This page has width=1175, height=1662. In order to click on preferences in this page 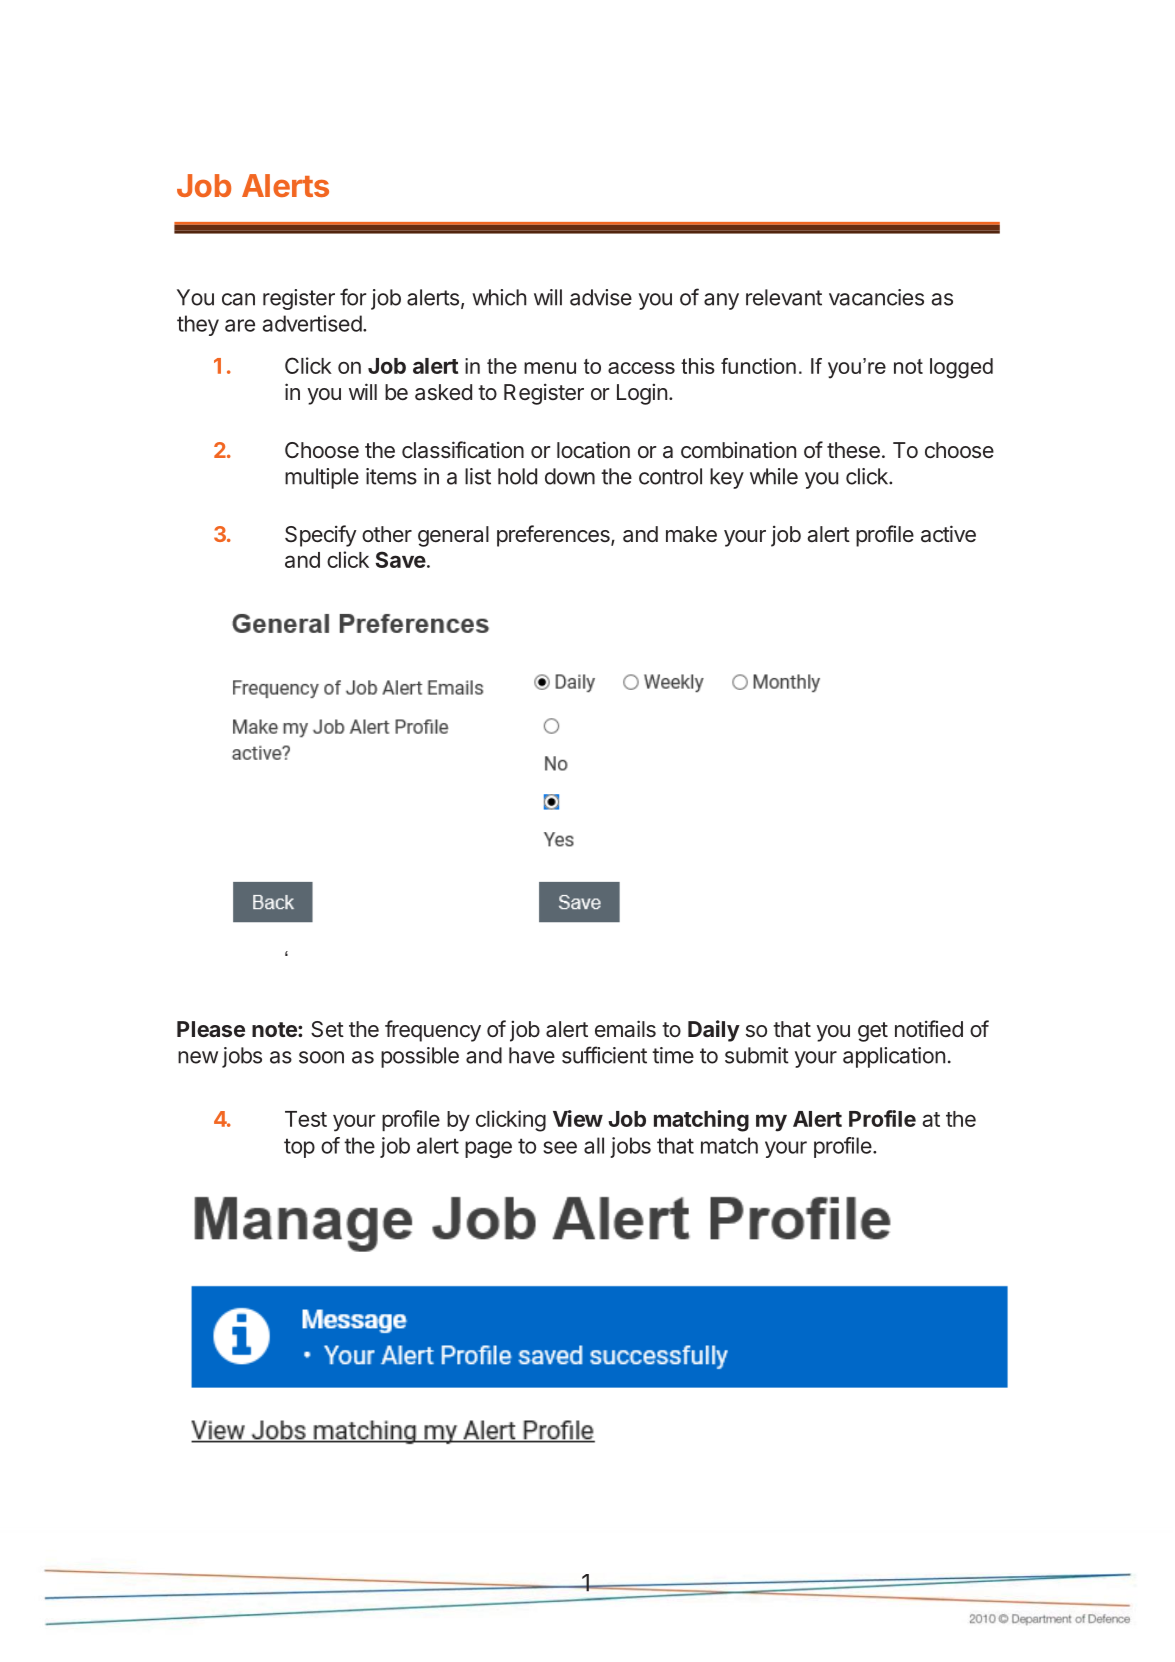, I will do `click(554, 536)`.
